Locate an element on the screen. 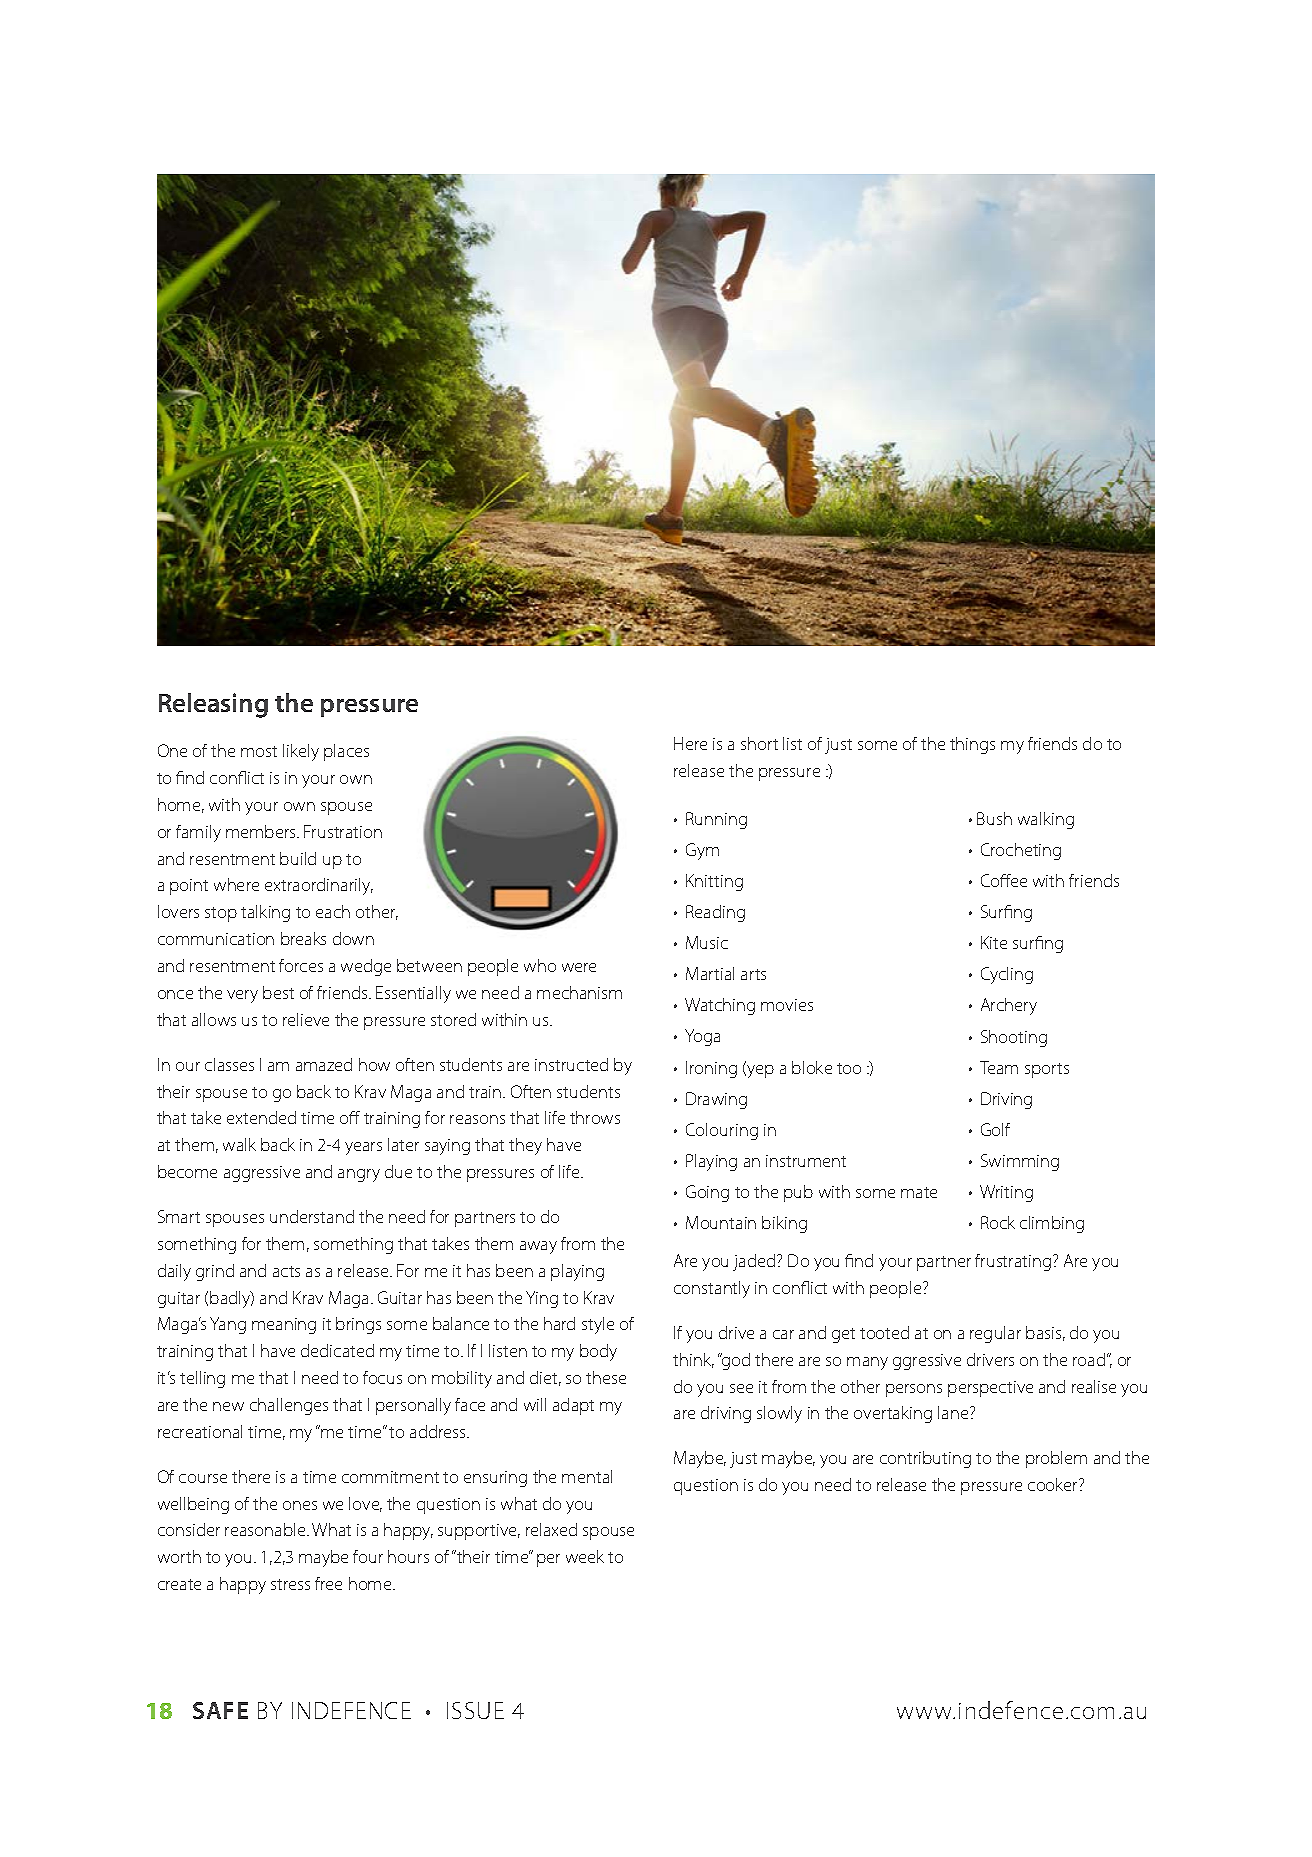 The image size is (1312, 1857). things is located at coordinates (972, 745).
